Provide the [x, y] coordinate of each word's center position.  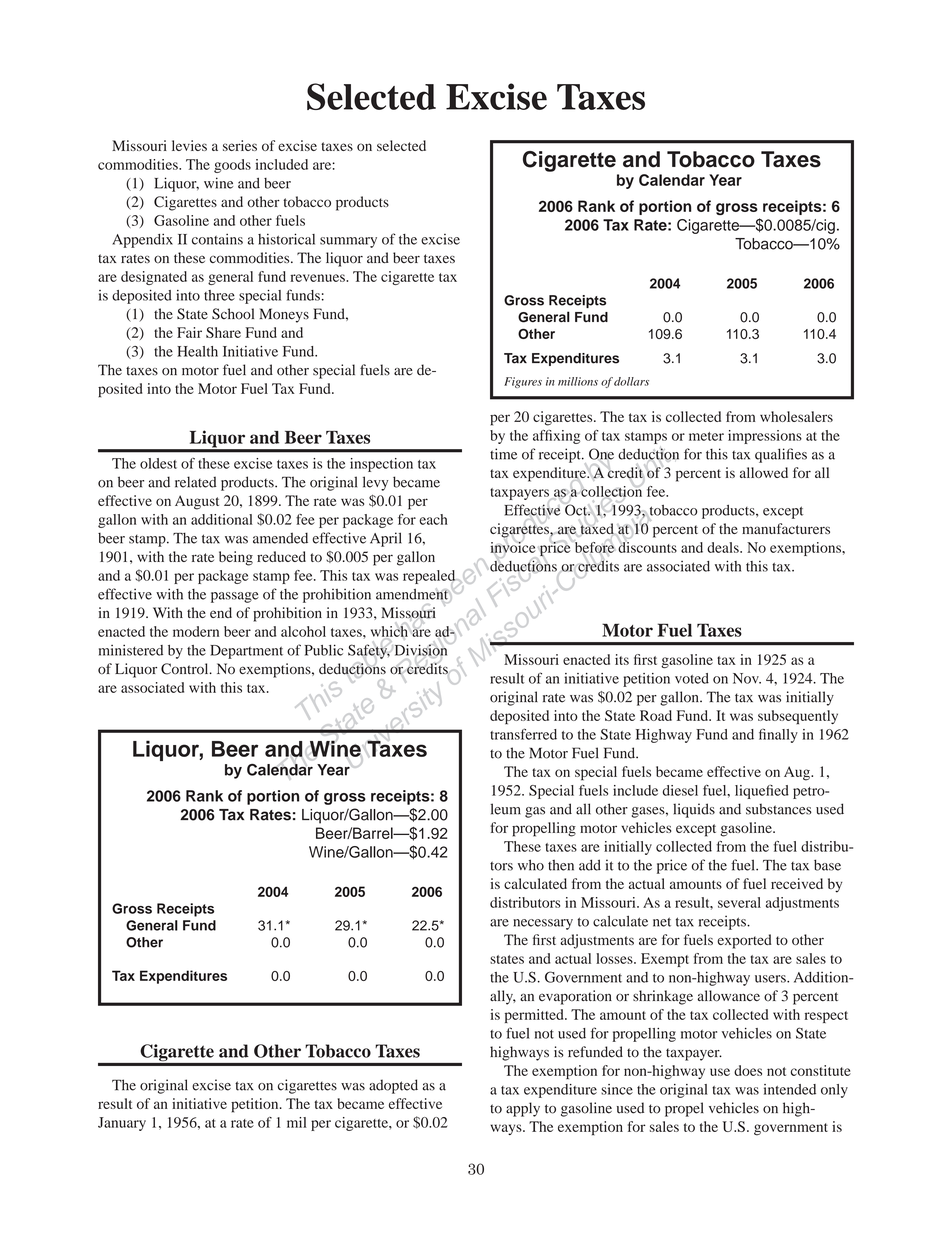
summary [348, 242]
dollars [631, 381]
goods [232, 166]
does [748, 1070]
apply [523, 1109]
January [122, 1124]
